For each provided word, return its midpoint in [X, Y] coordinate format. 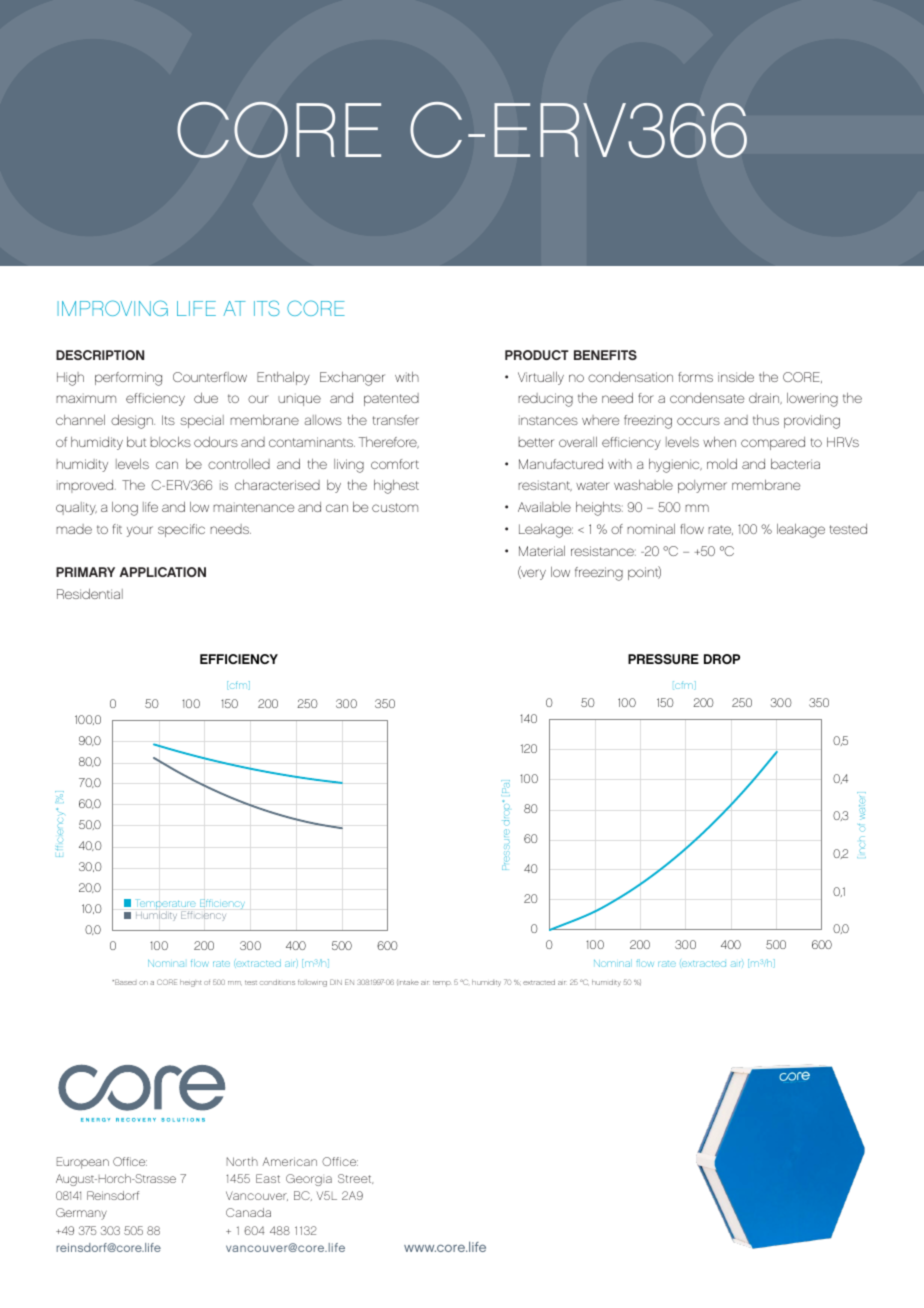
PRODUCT [537, 355]
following [312, 983]
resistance [603, 551]
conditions [277, 982]
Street [355, 1179]
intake [408, 982]
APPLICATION [162, 572]
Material [542, 551]
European [83, 1163]
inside [736, 377]
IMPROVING [113, 308]
